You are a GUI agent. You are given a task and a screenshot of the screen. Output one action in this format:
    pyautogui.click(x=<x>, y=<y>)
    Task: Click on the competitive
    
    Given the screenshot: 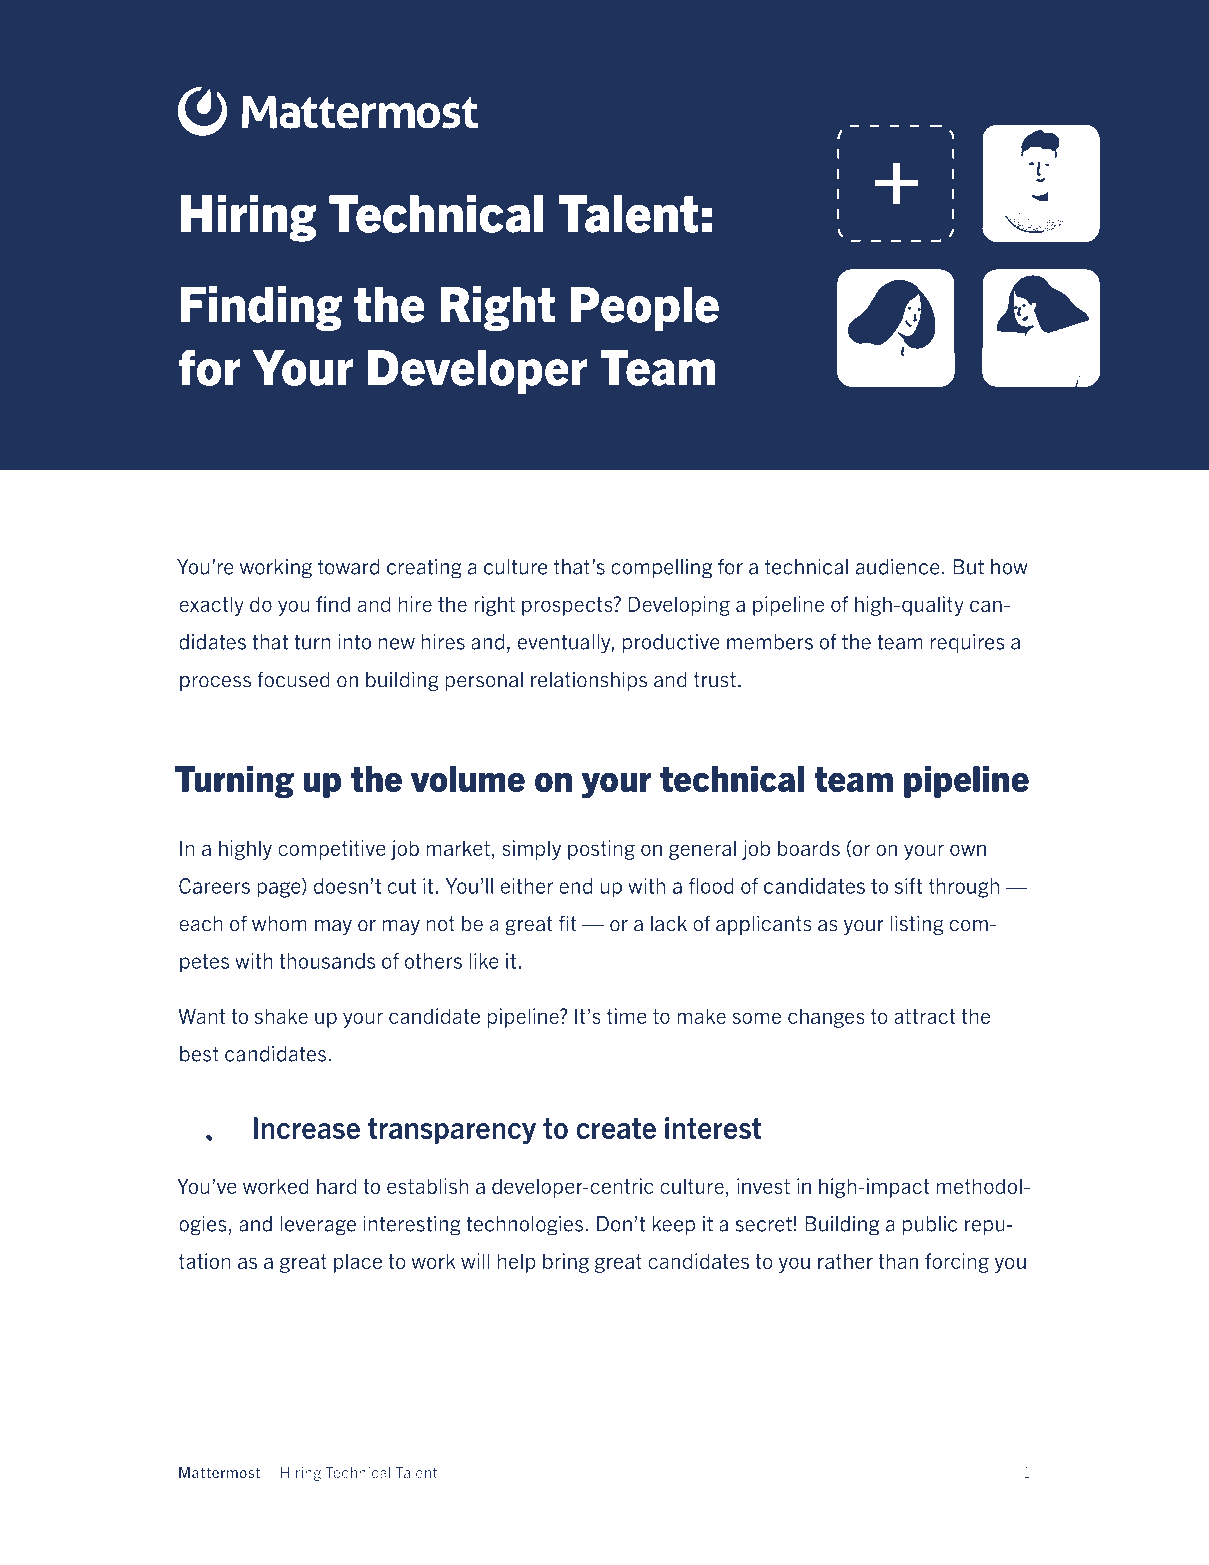 What is the action you would take?
    pyautogui.click(x=332, y=850)
